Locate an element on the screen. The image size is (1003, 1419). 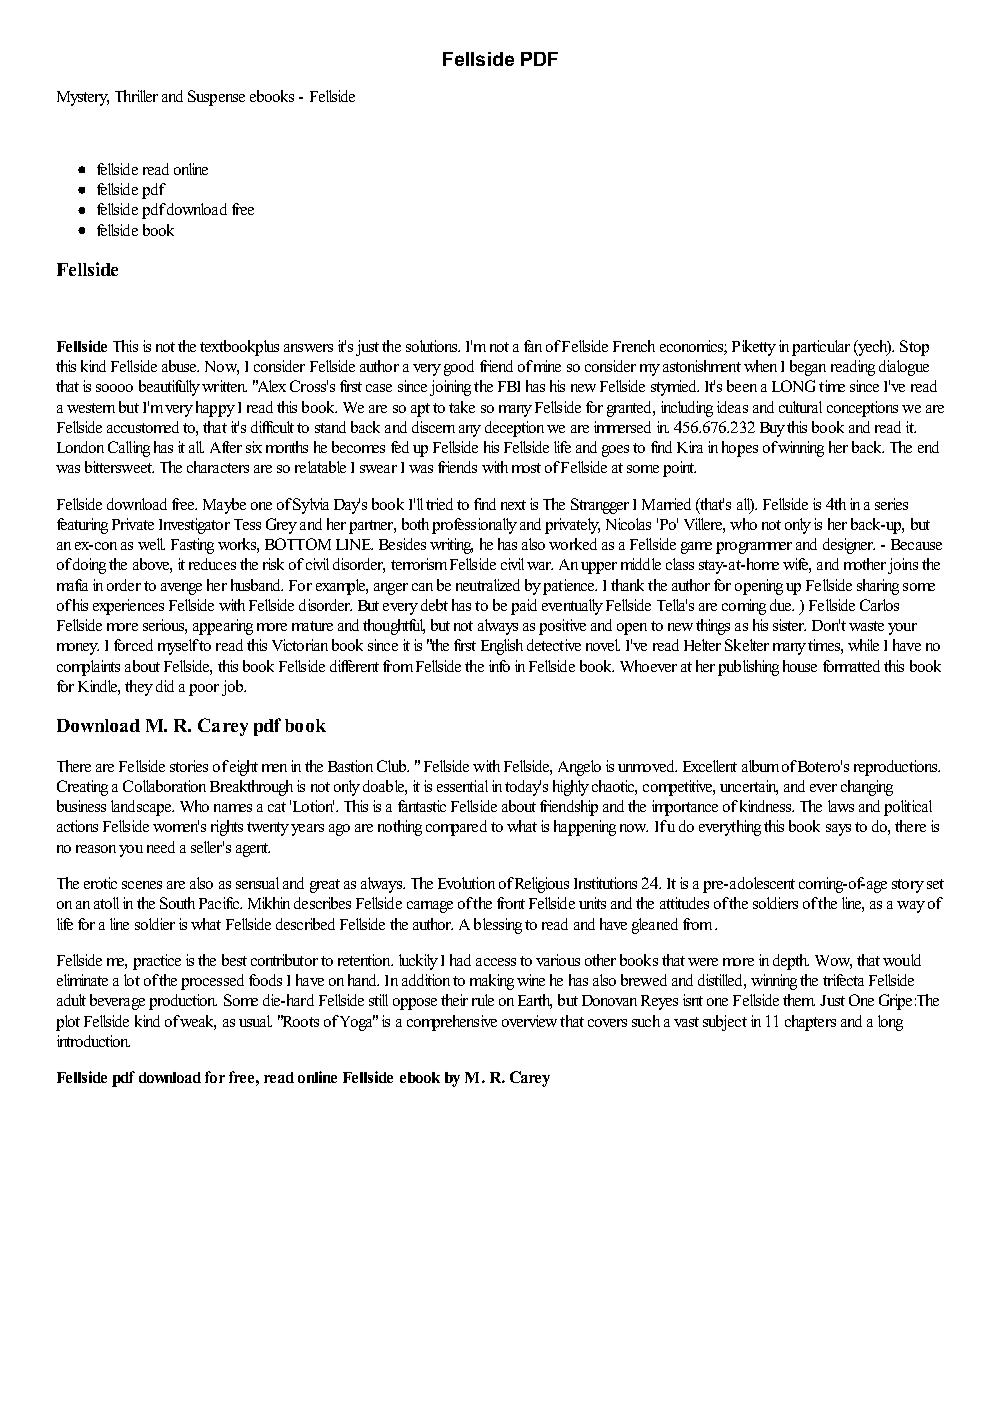
Piketty is located at coordinates (754, 348).
